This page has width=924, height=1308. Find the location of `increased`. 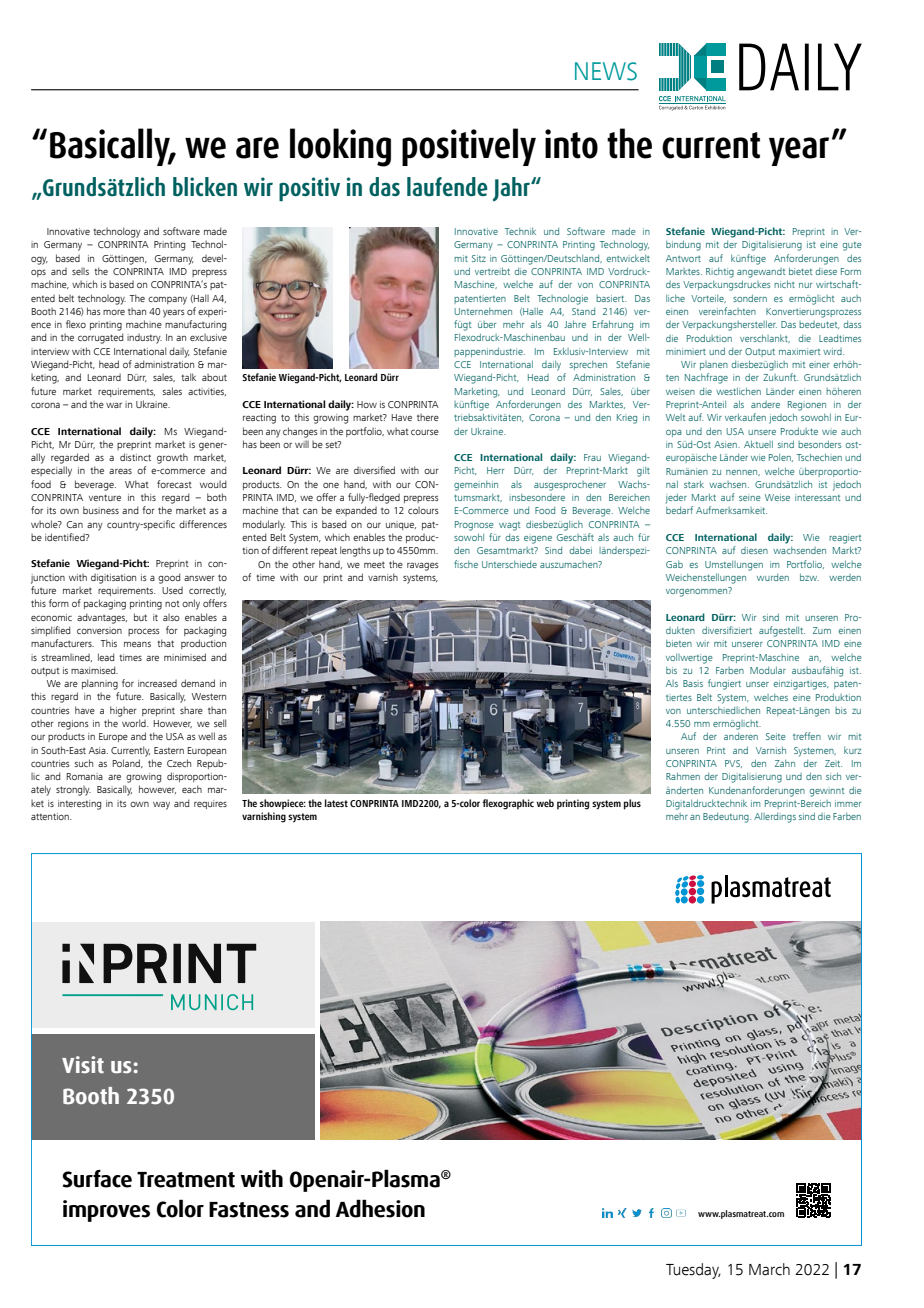

increased is located at coordinates (157, 683).
